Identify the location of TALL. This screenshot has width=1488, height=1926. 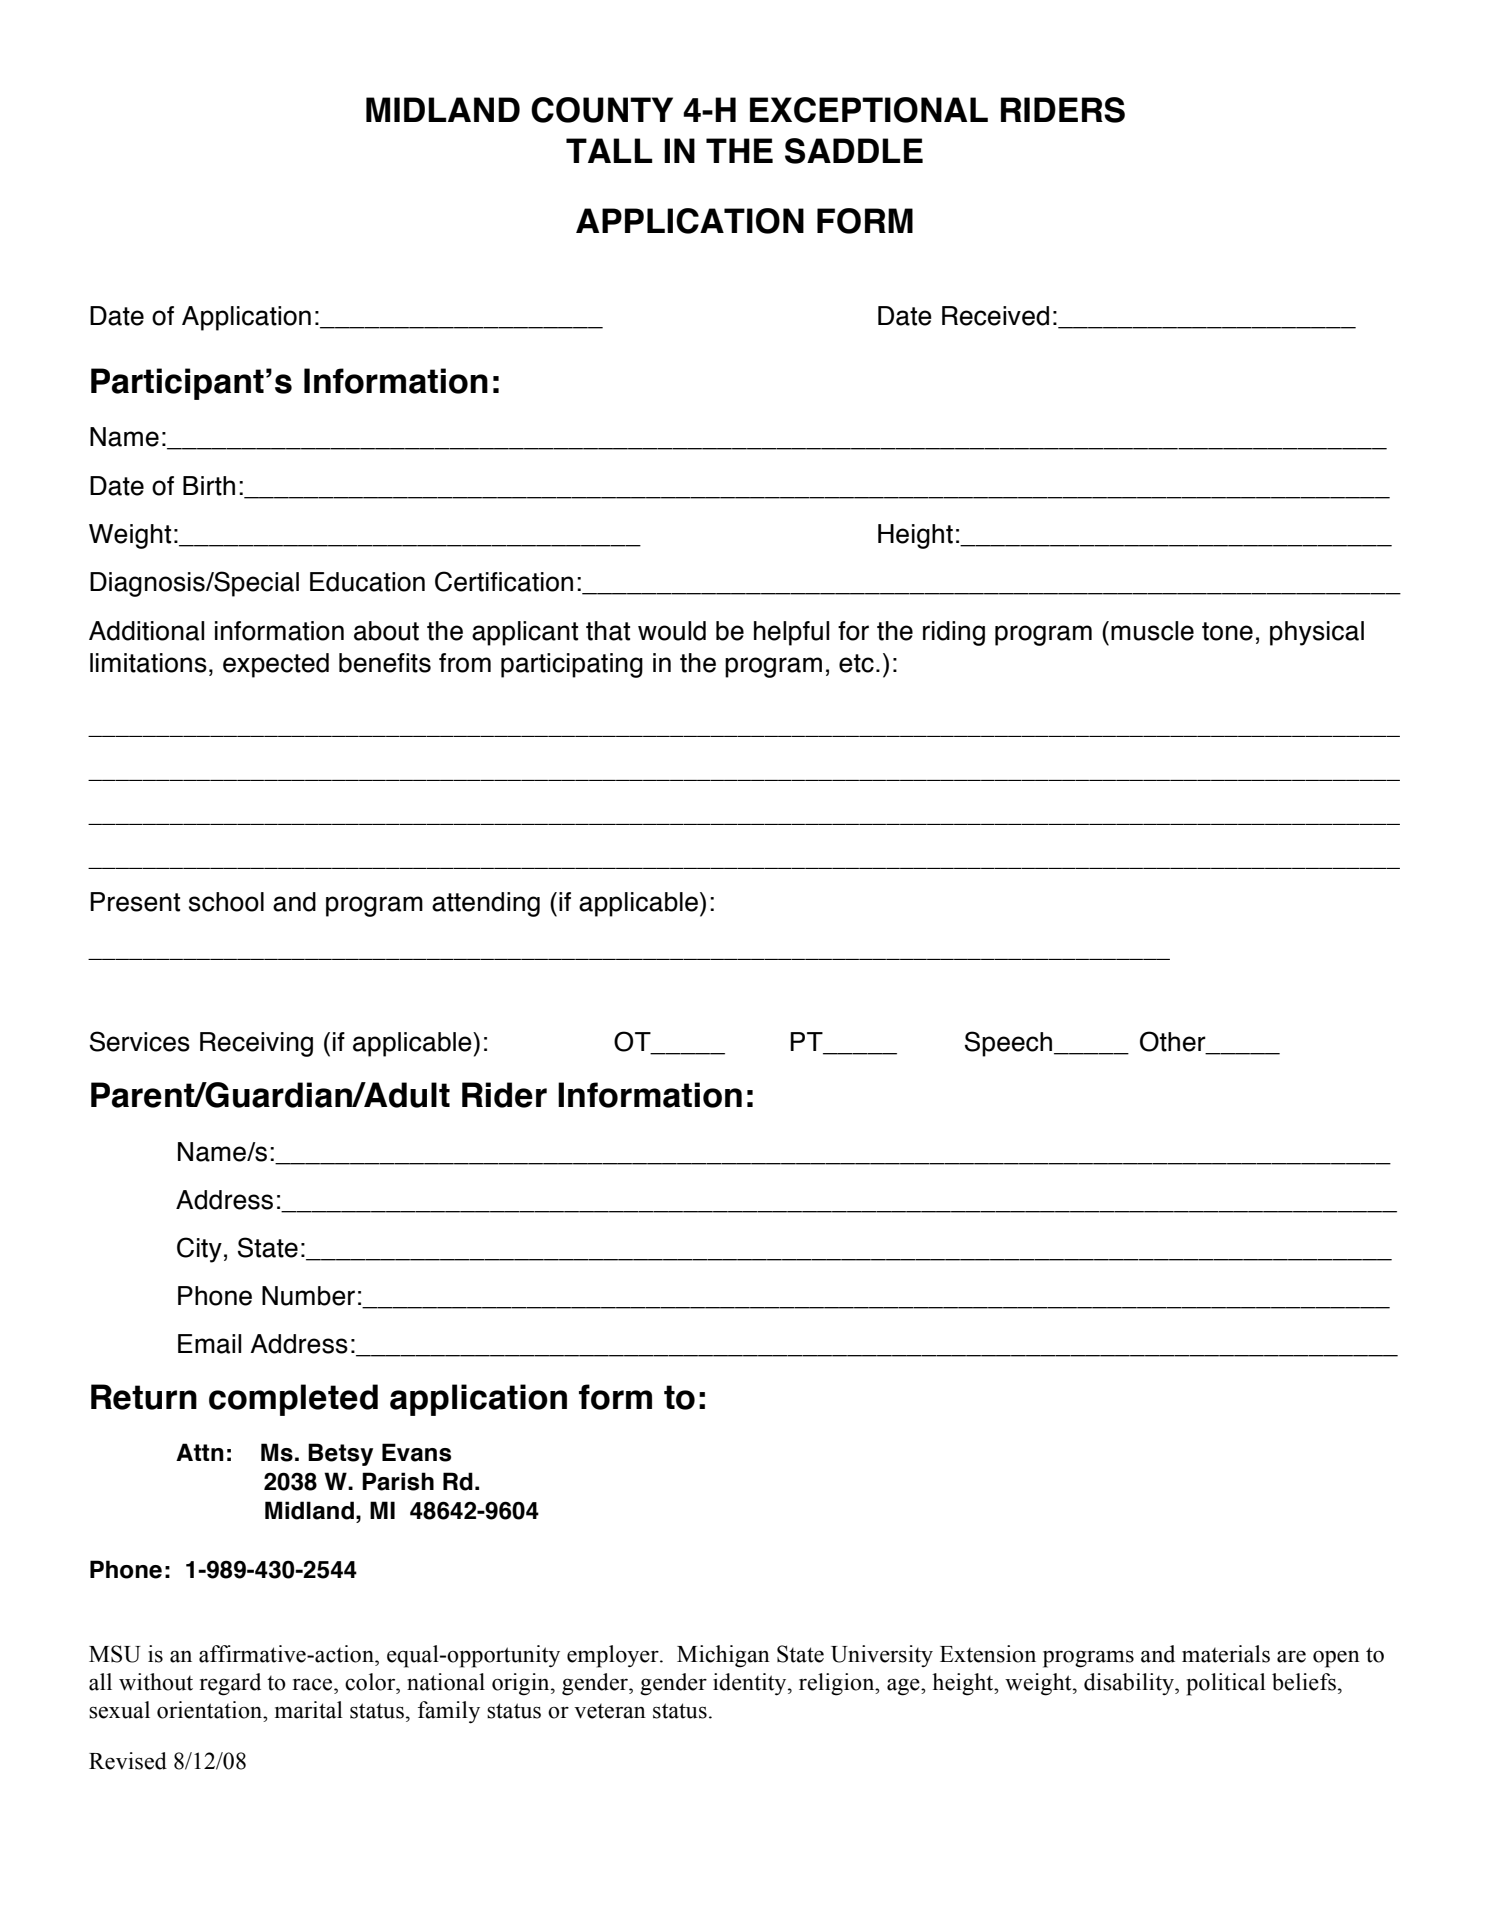
(609, 150).
